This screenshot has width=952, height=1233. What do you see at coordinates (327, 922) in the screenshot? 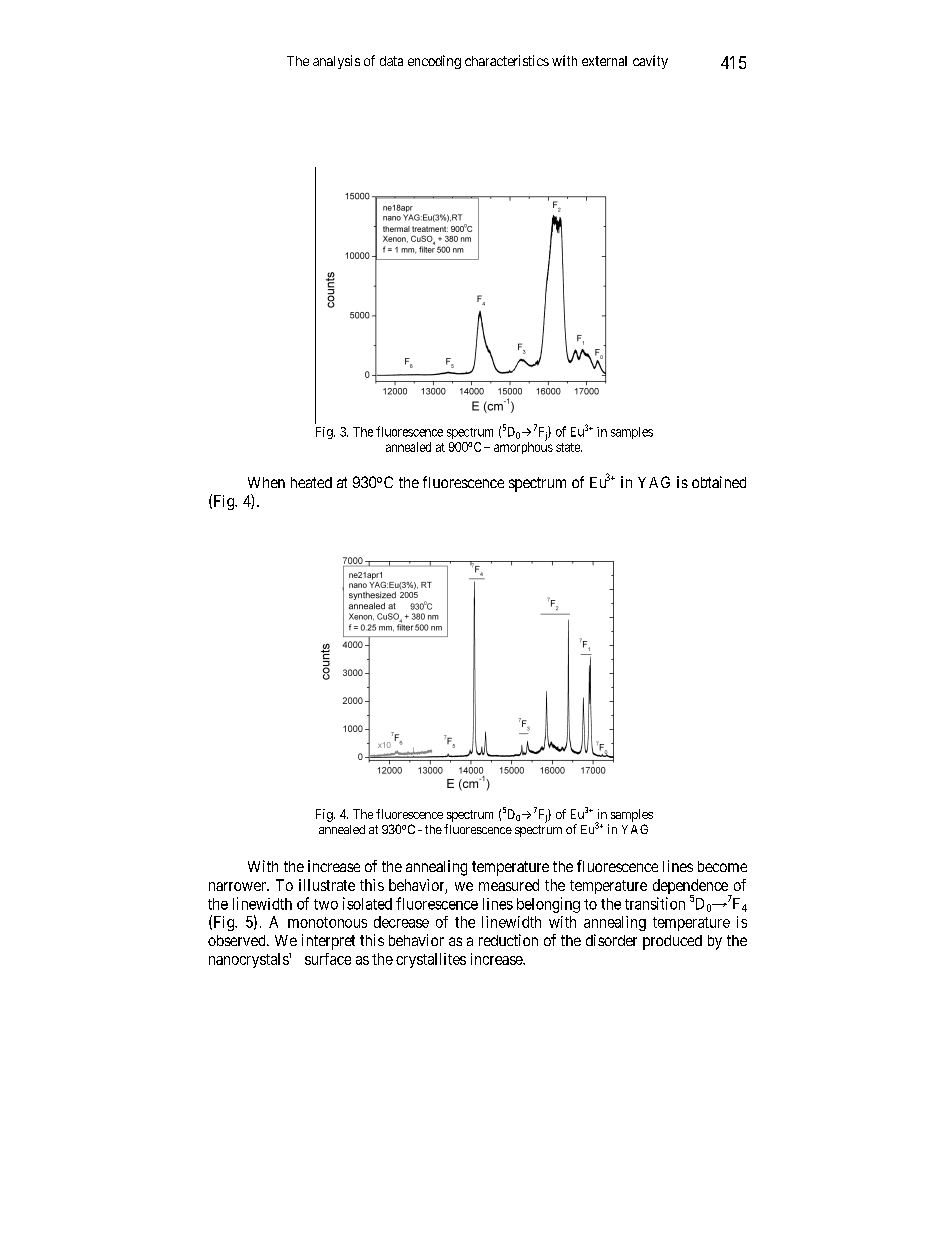
I see `monotonous` at bounding box center [327, 922].
